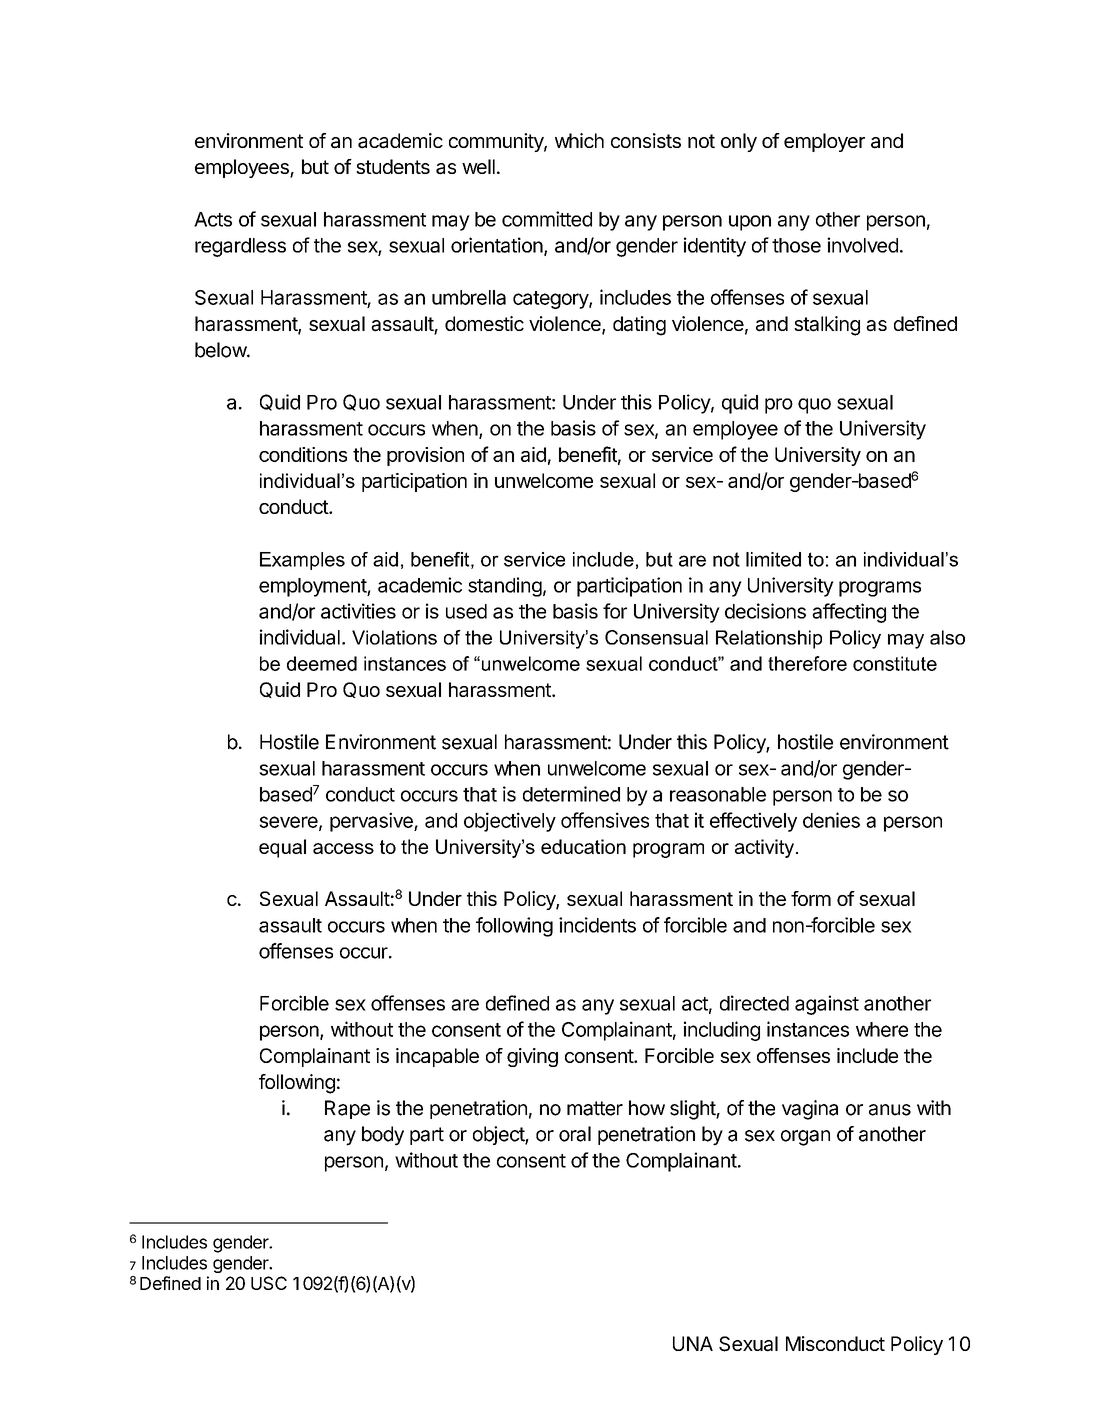 This image has height=1423, width=1099. Describe the element at coordinates (831, 820) in the image. I see `denies` at that location.
